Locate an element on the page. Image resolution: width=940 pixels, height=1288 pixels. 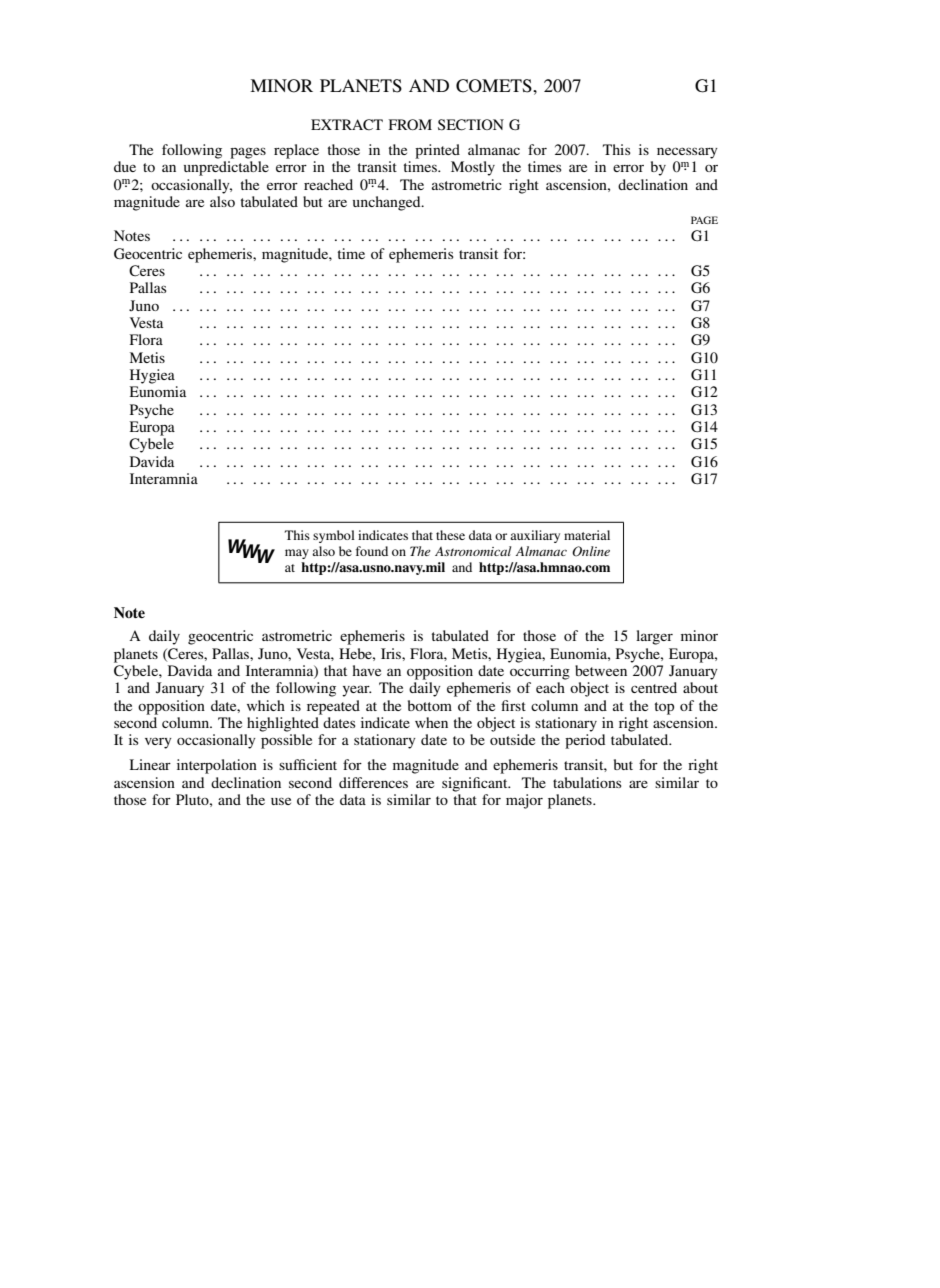
these is located at coordinates (450, 535).
